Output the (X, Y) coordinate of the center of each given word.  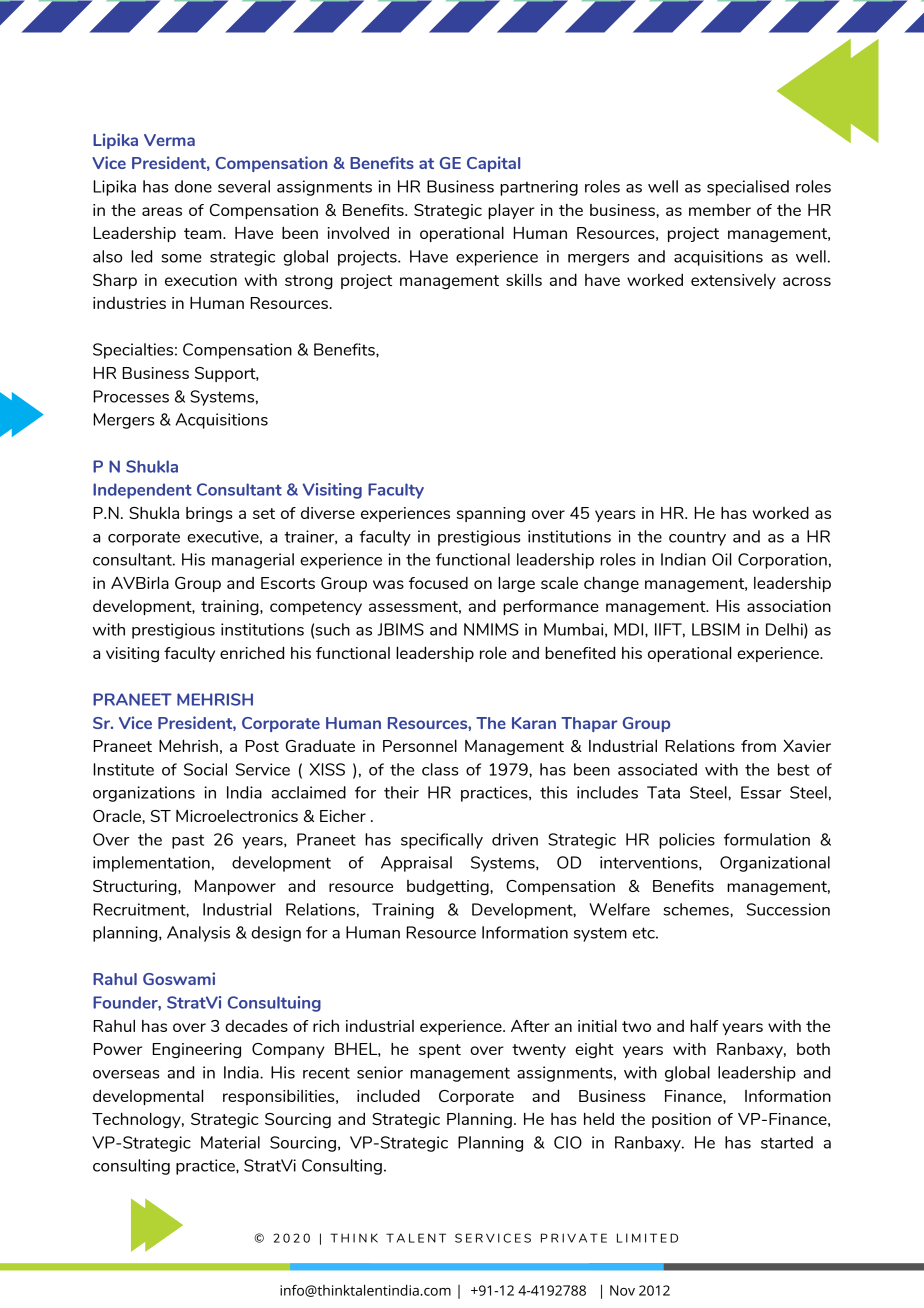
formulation (767, 839)
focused (438, 583)
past (188, 841)
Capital (493, 164)
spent (440, 1051)
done (193, 186)
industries (129, 303)
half (704, 1025)
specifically (442, 841)
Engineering (196, 1051)
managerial (253, 561)
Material (230, 1142)
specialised (748, 188)
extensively (733, 281)
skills (524, 279)
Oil (721, 559)
